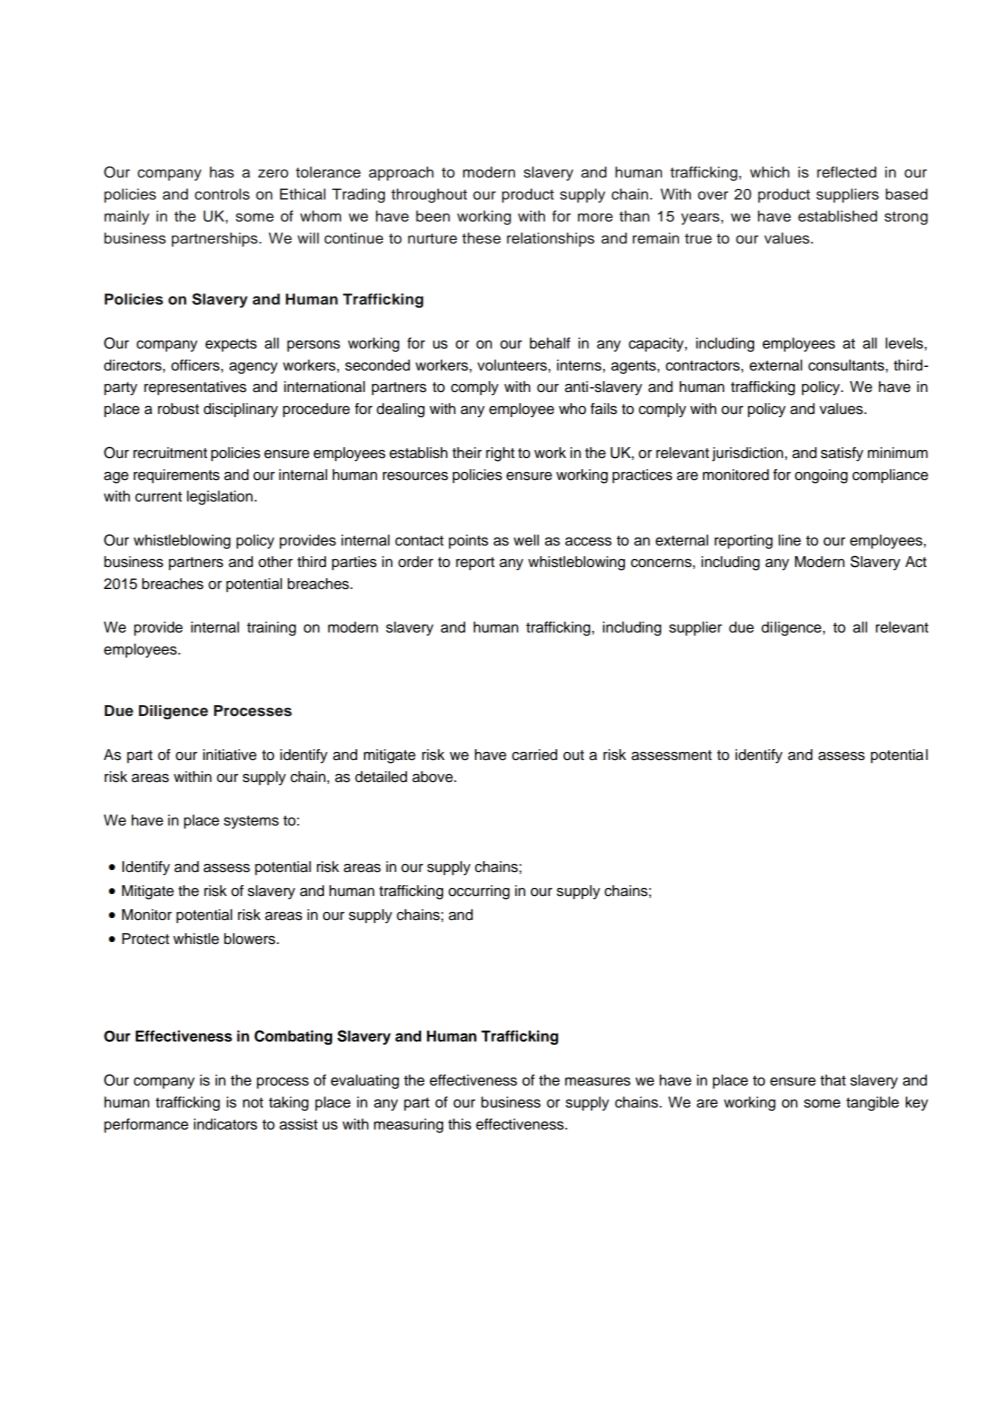  Describe the element at coordinates (534, 755) in the screenshot. I see `carried` at that location.
